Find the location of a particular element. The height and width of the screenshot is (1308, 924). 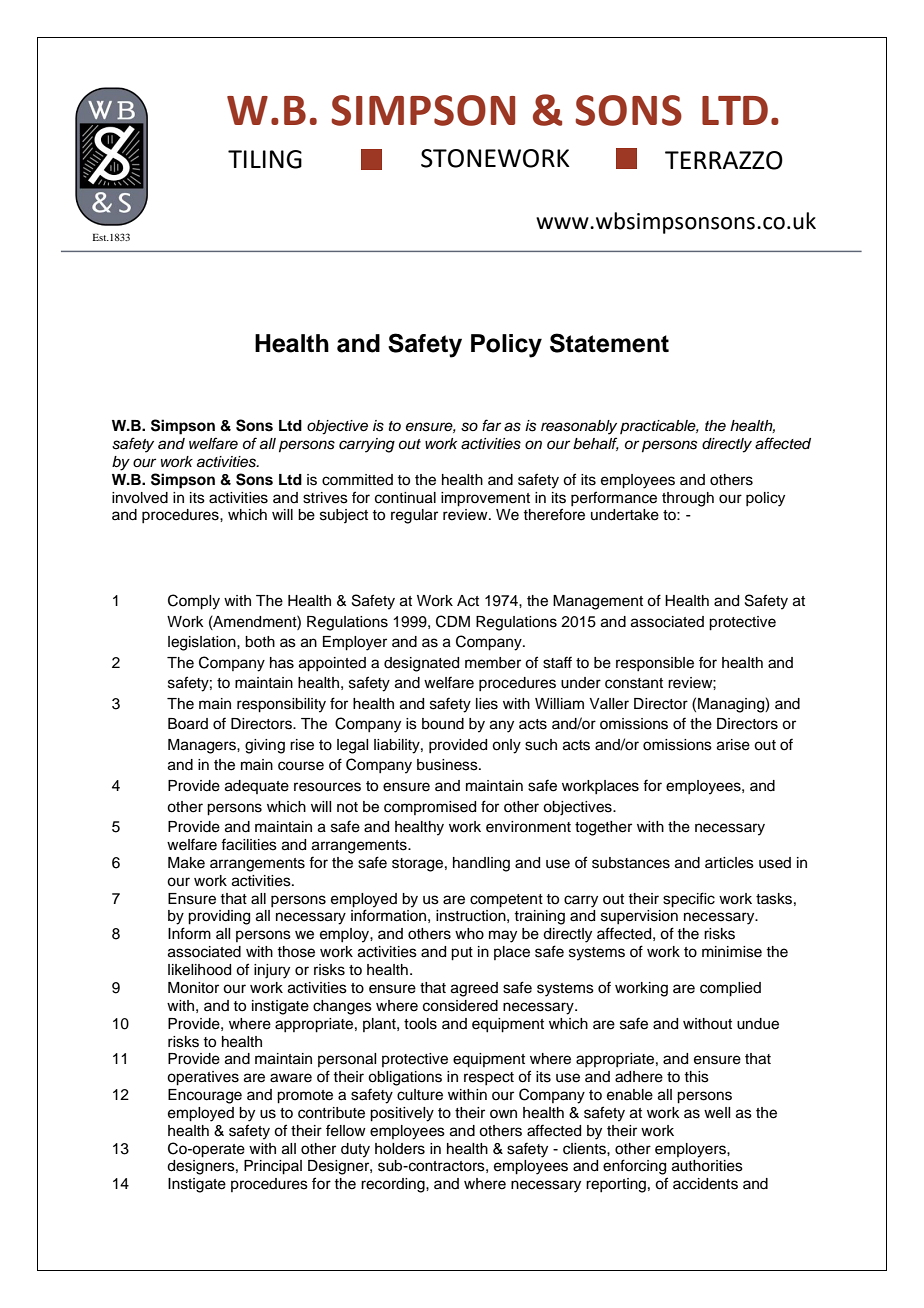

TILING is located at coordinates (265, 159).
